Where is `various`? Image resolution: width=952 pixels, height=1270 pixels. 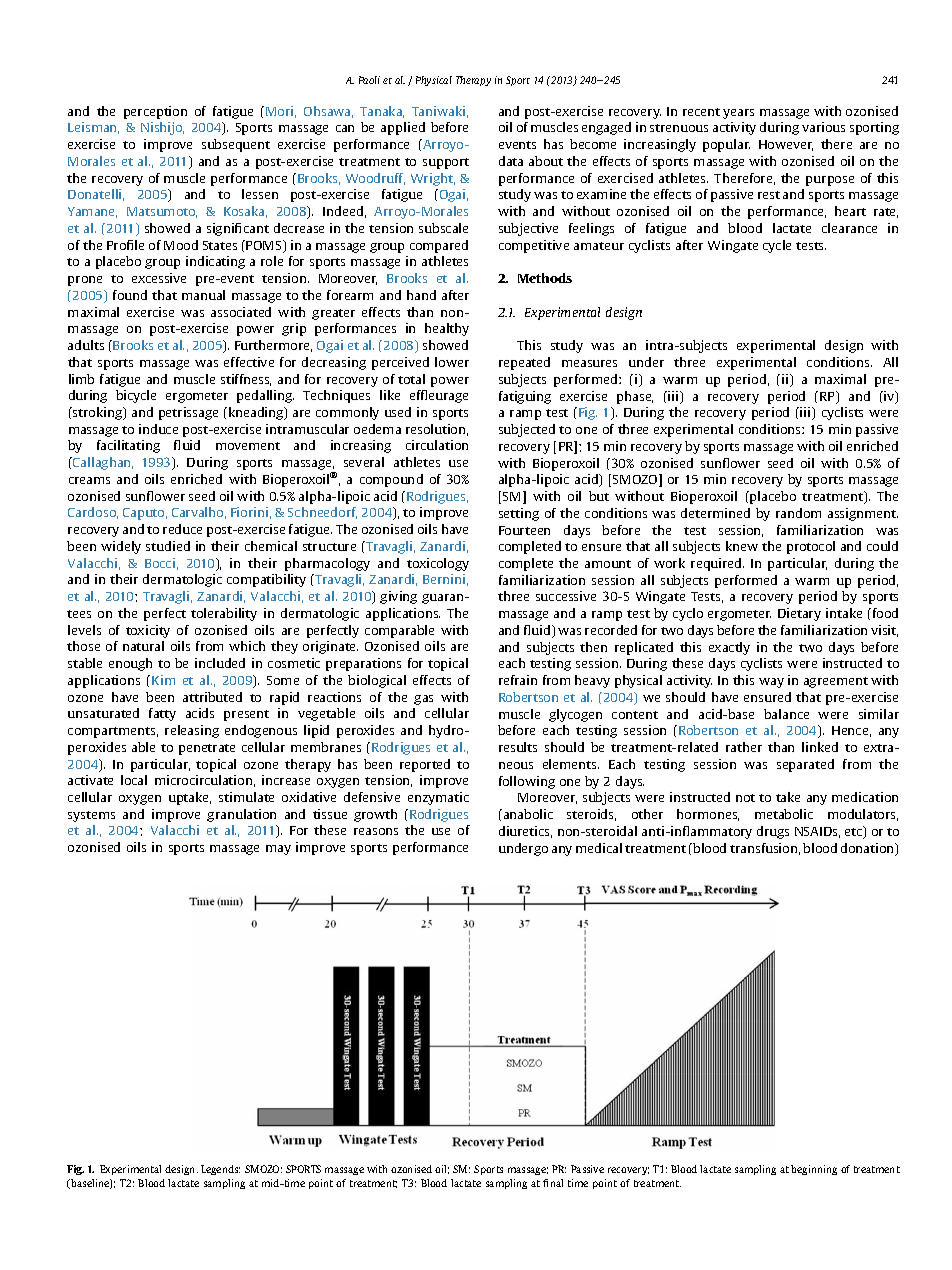
various is located at coordinates (823, 127).
